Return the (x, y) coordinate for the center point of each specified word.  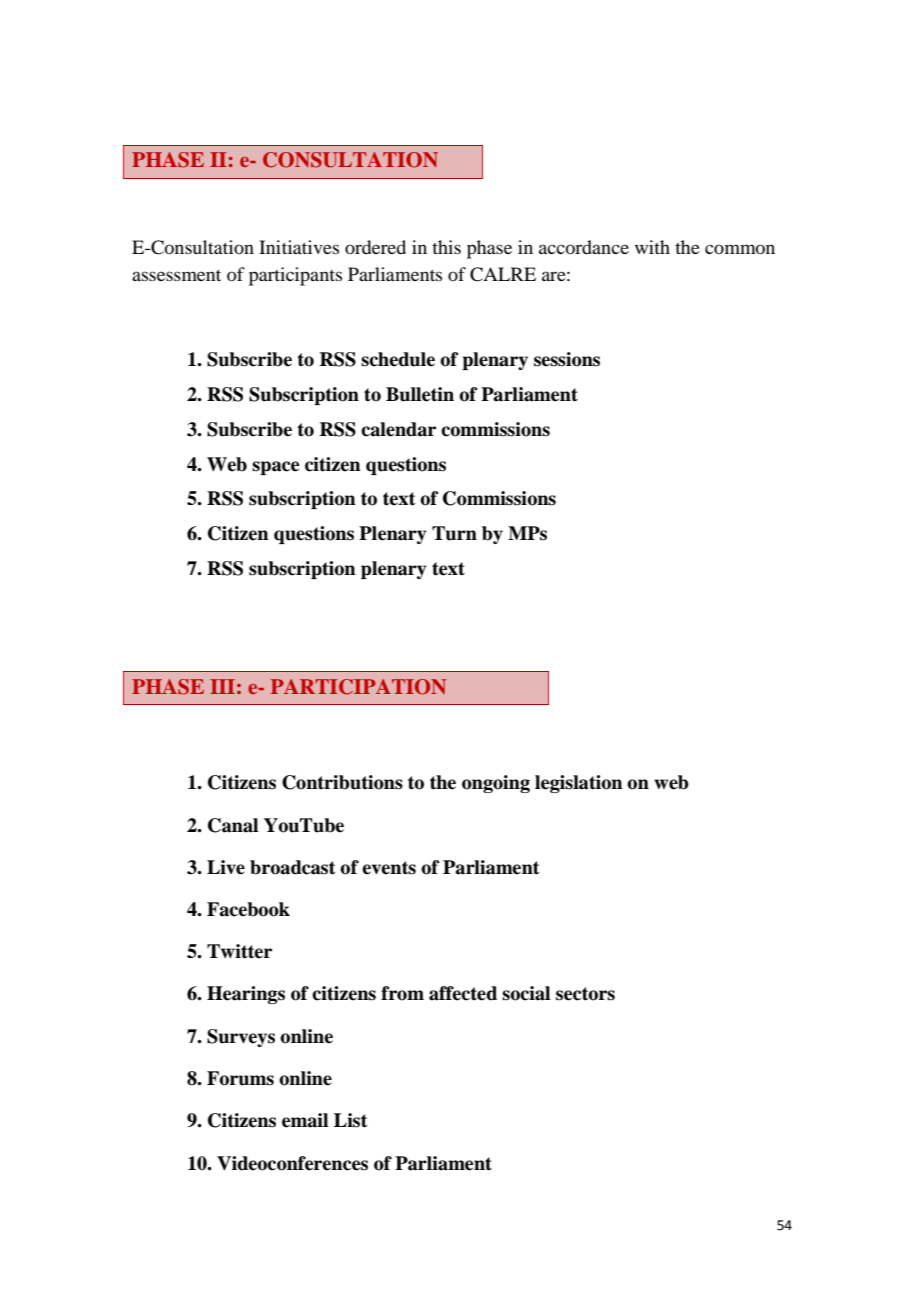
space (276, 468)
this (446, 247)
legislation (579, 784)
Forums (240, 1078)
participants (295, 276)
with (652, 247)
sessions (567, 359)
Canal (233, 825)
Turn (454, 533)
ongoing (496, 784)
